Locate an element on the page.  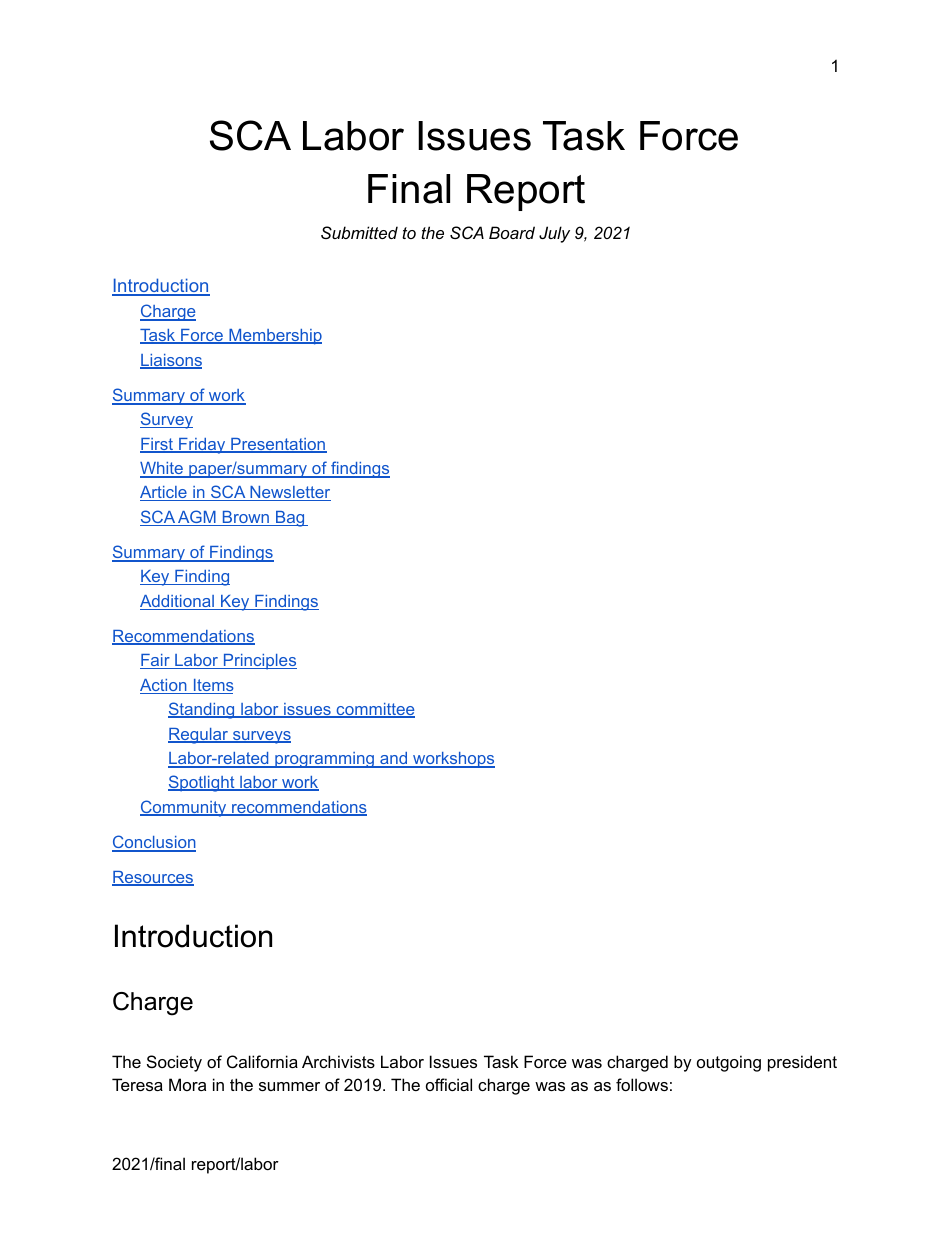
outgoing is located at coordinates (729, 1063).
